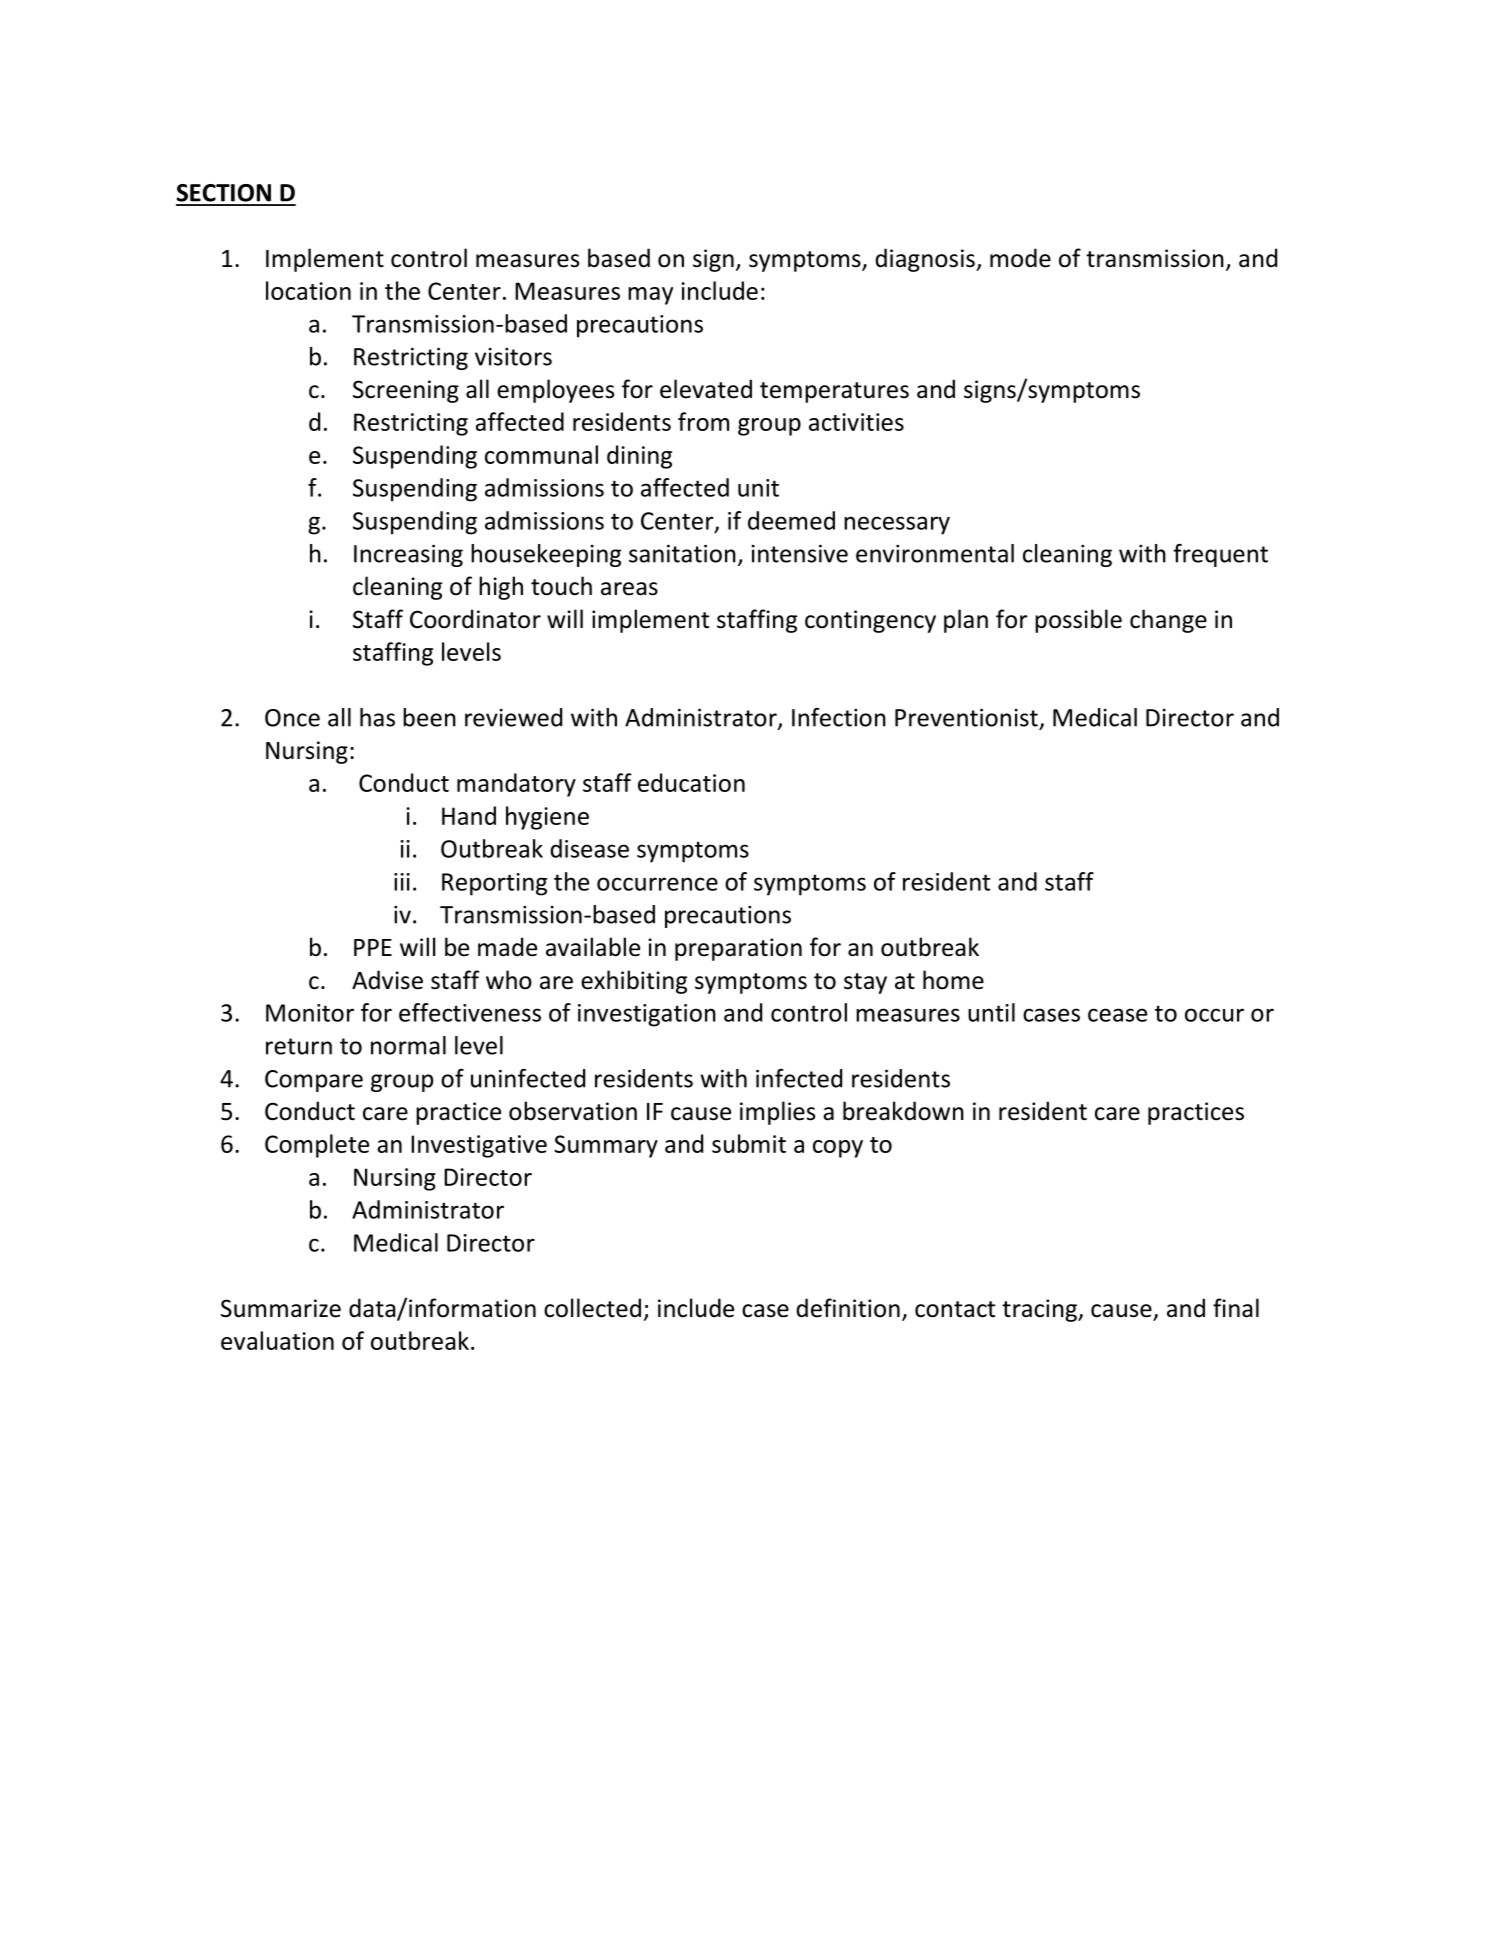 This screenshot has width=1496, height=1936. I want to click on Summarize, so click(281, 1308).
